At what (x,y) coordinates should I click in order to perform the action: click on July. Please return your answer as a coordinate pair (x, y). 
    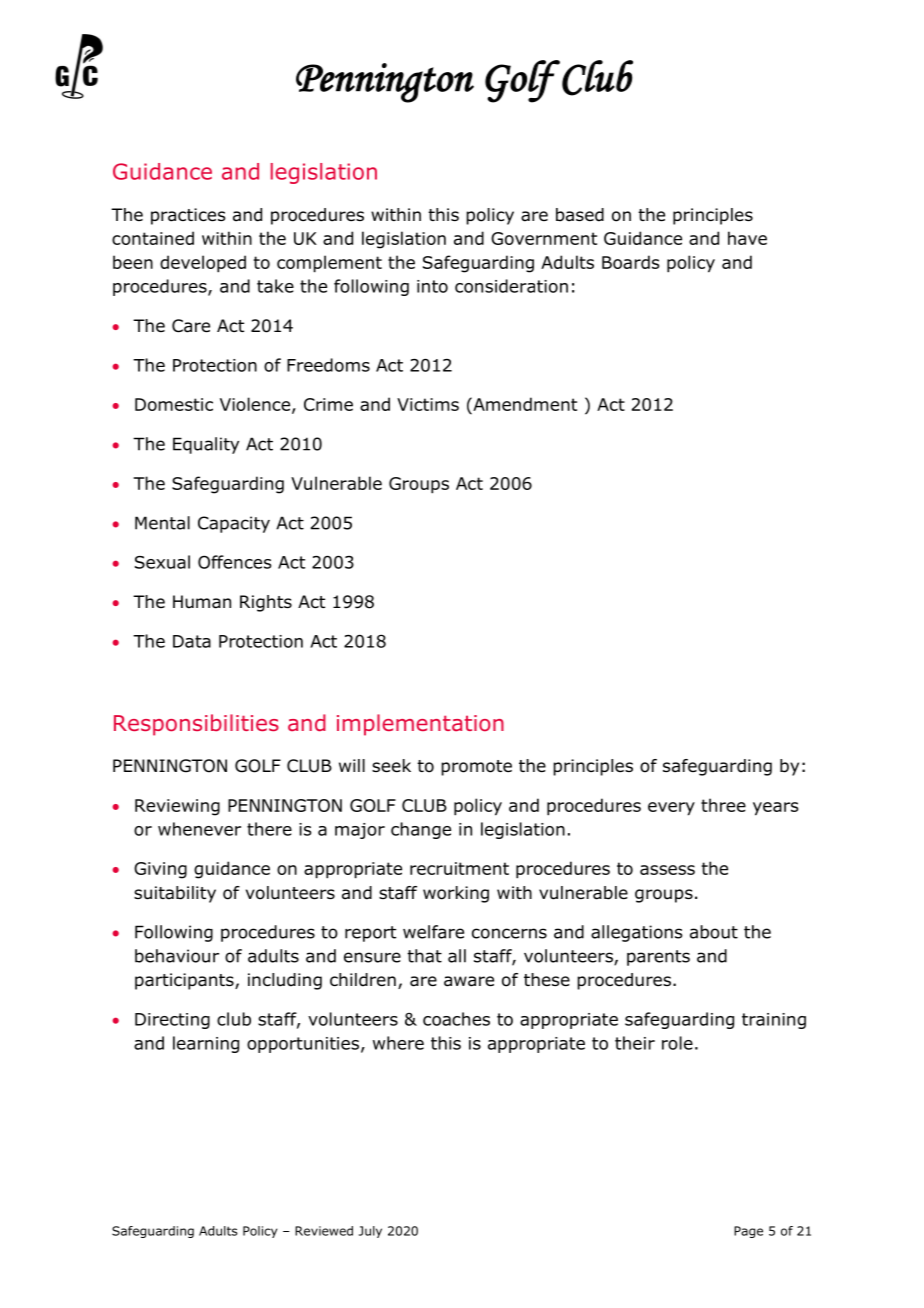
    Looking at the image, I should click on (370, 1232).
